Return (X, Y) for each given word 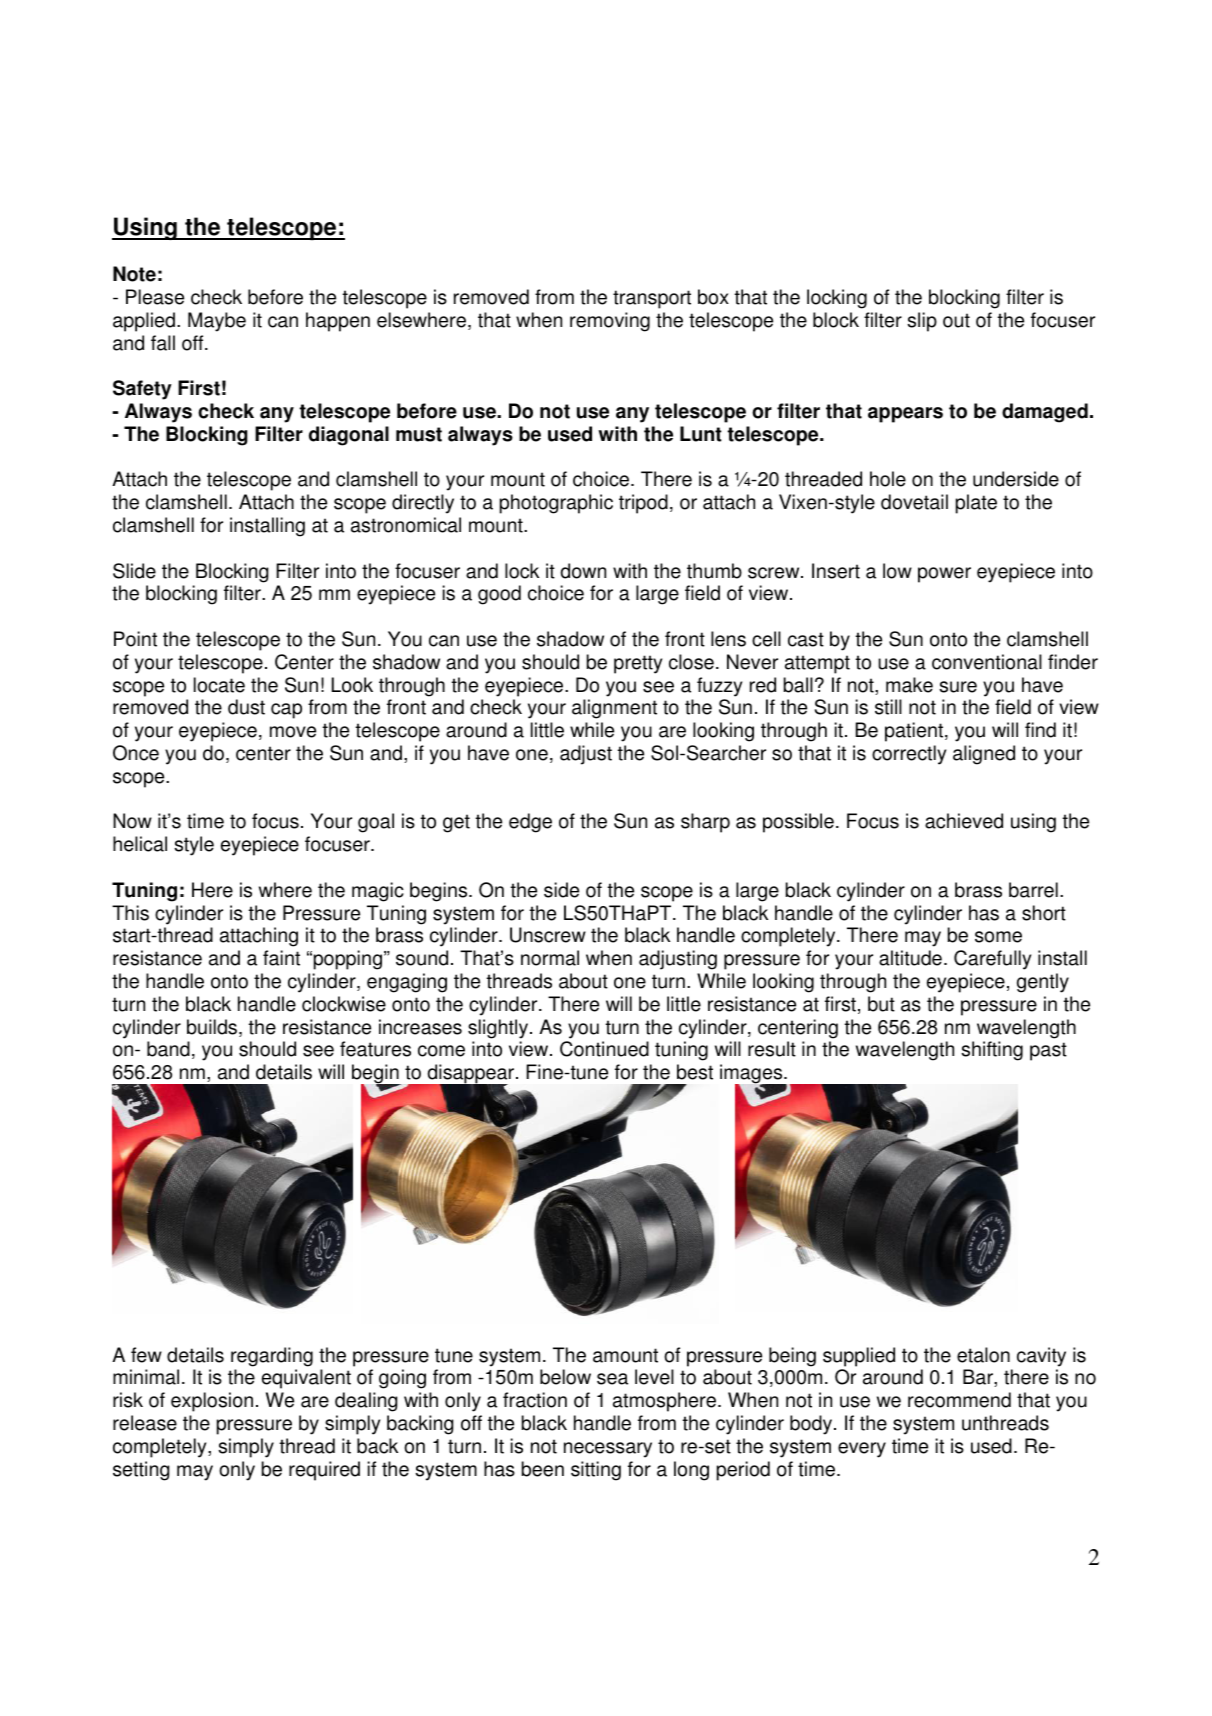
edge (530, 823)
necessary (608, 1450)
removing (610, 322)
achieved (964, 821)
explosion (212, 1402)
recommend (959, 1400)
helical (140, 844)
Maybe (217, 322)
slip (922, 322)
